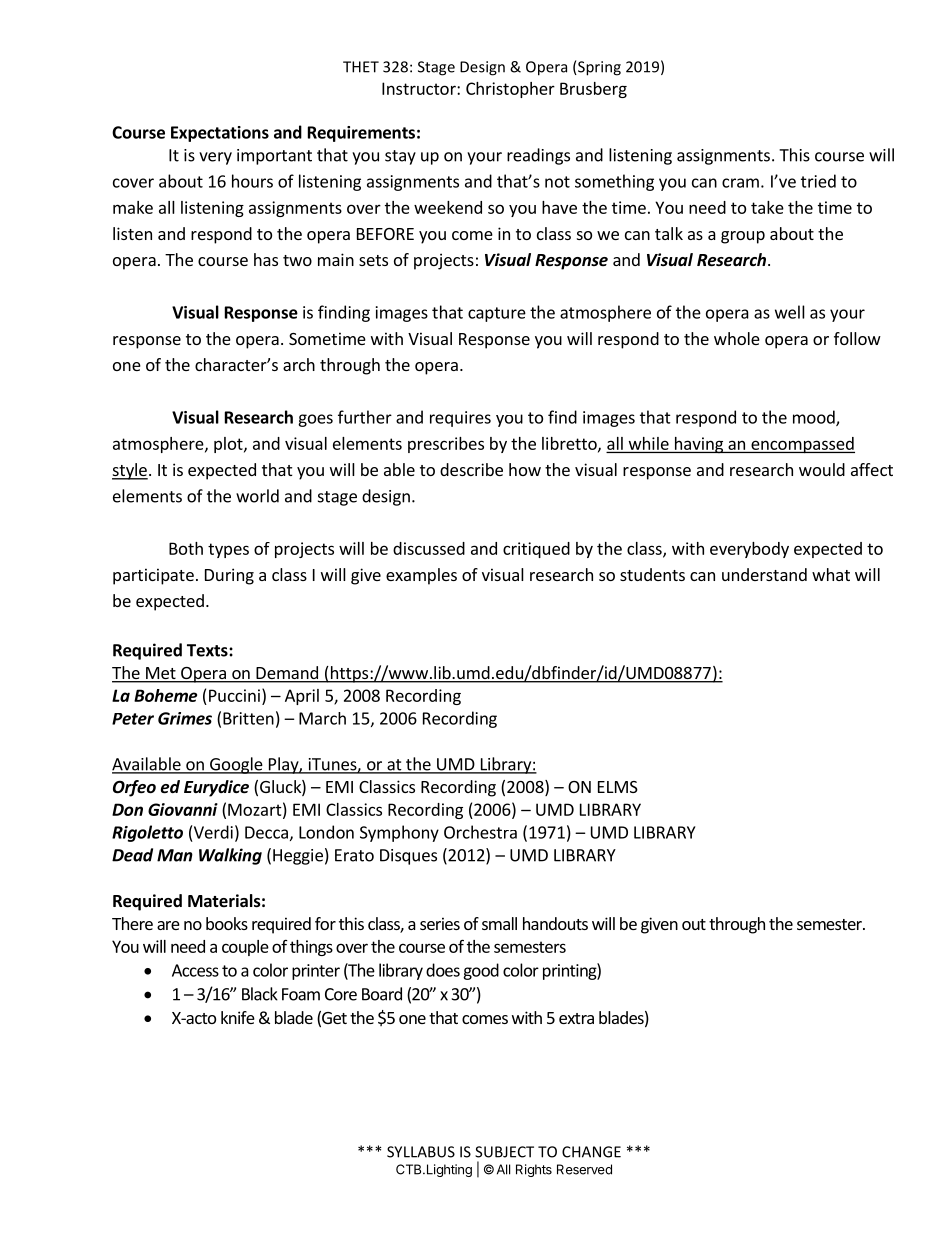 Image resolution: width=952 pixels, height=1233 pixels. I want to click on SUBJECT, so click(504, 1152).
